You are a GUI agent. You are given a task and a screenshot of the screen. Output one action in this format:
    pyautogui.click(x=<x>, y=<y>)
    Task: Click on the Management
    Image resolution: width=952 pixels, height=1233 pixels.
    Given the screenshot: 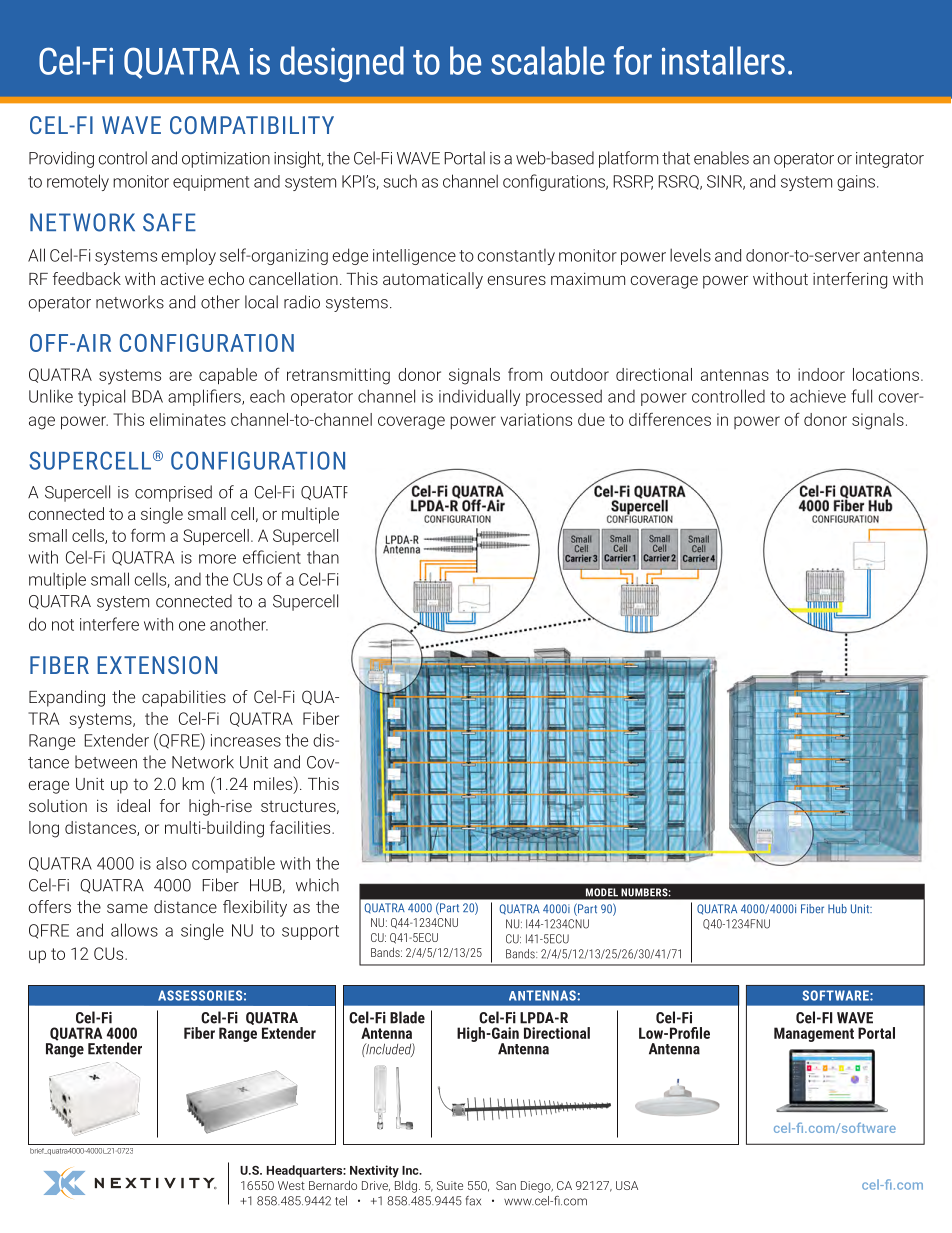 What is the action you would take?
    pyautogui.click(x=814, y=1034)
